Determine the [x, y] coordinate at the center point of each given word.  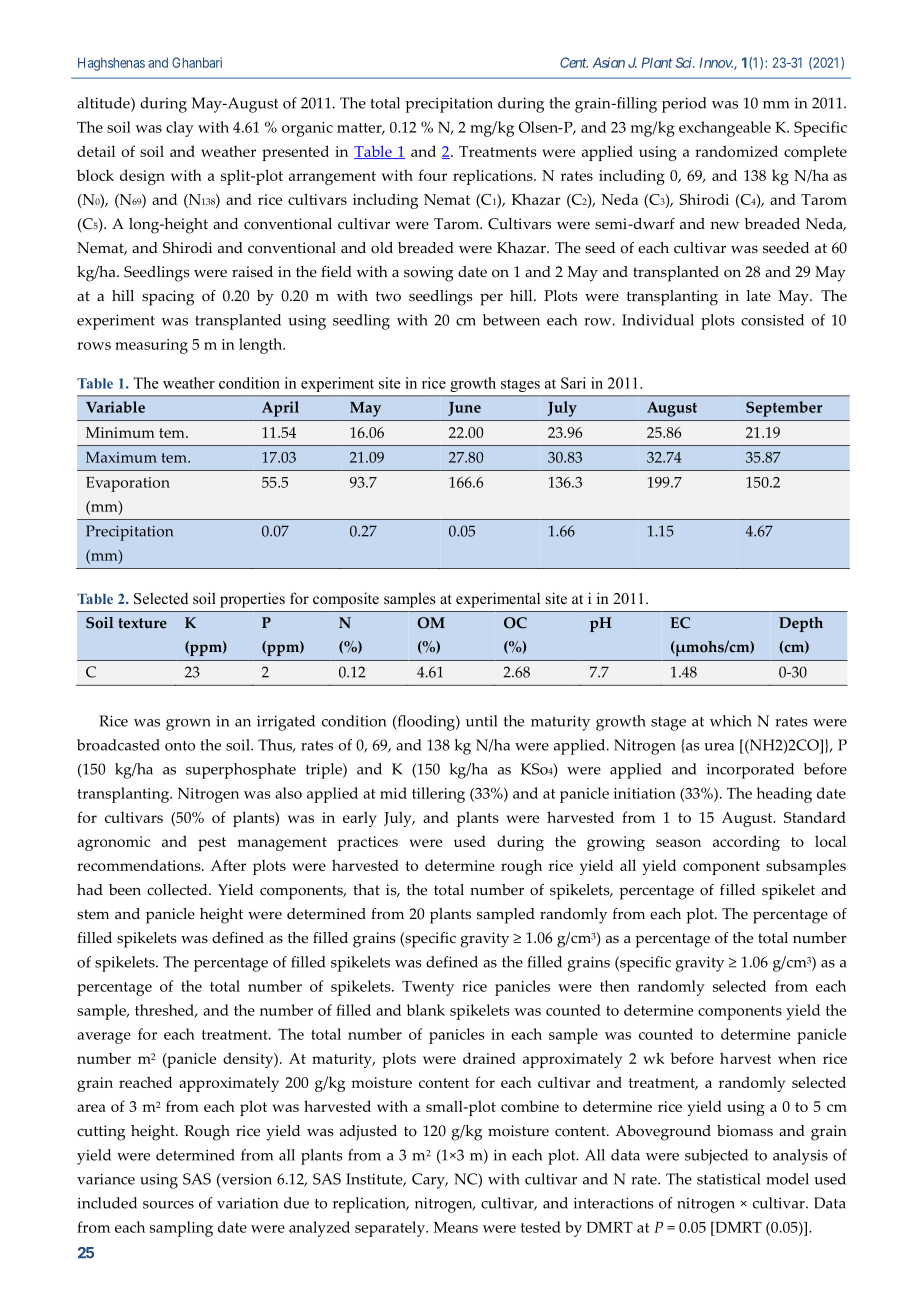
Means [455, 1227]
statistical [728, 1179]
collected [178, 890]
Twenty [428, 988]
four [433, 175]
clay [180, 129]
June [464, 409]
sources [168, 1205]
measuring [151, 346]
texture [143, 623]
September [784, 409]
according [746, 843]
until [481, 721]
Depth [801, 624]
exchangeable [725, 129]
